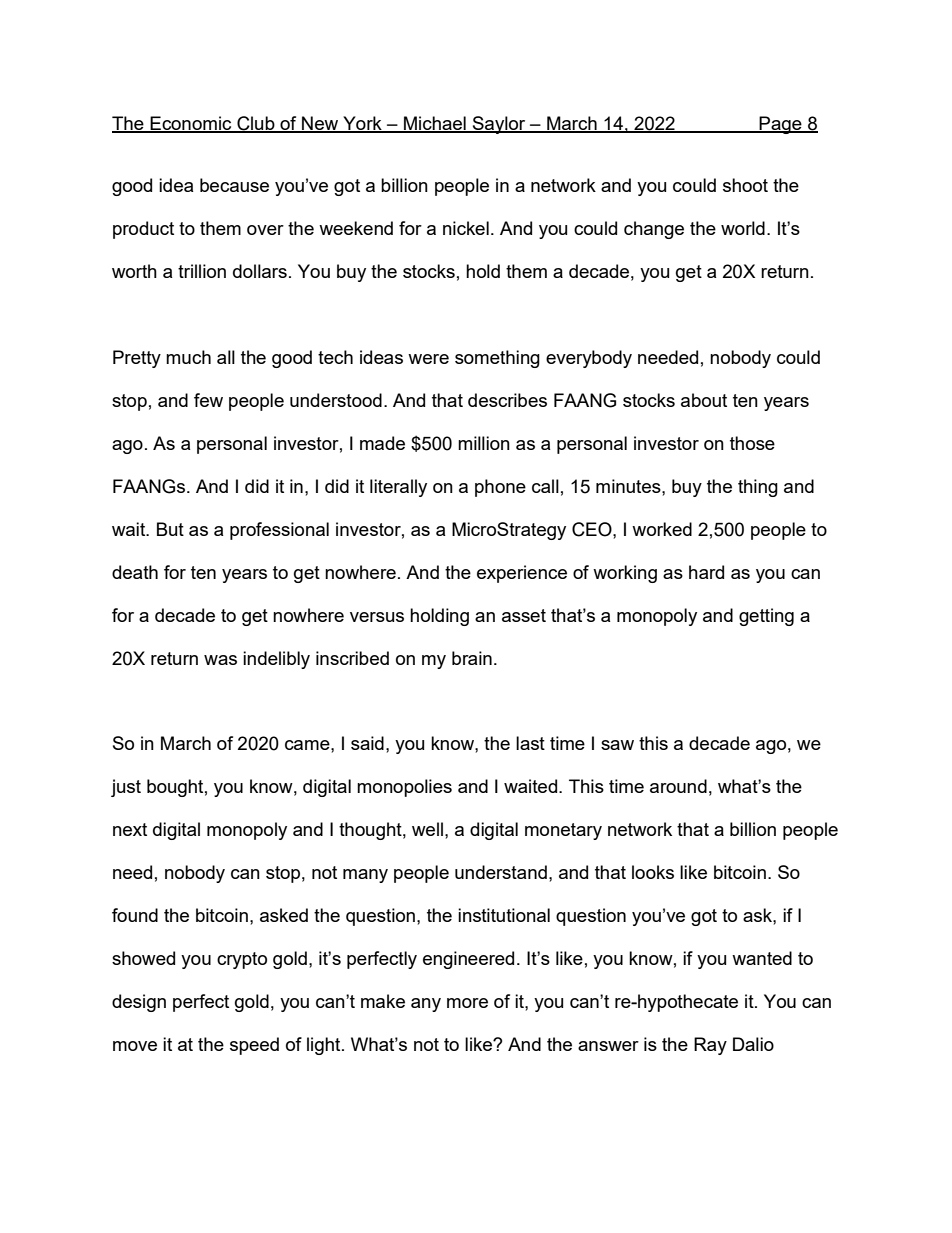 This screenshot has width=952, height=1233. I want to click on more, so click(467, 1003).
